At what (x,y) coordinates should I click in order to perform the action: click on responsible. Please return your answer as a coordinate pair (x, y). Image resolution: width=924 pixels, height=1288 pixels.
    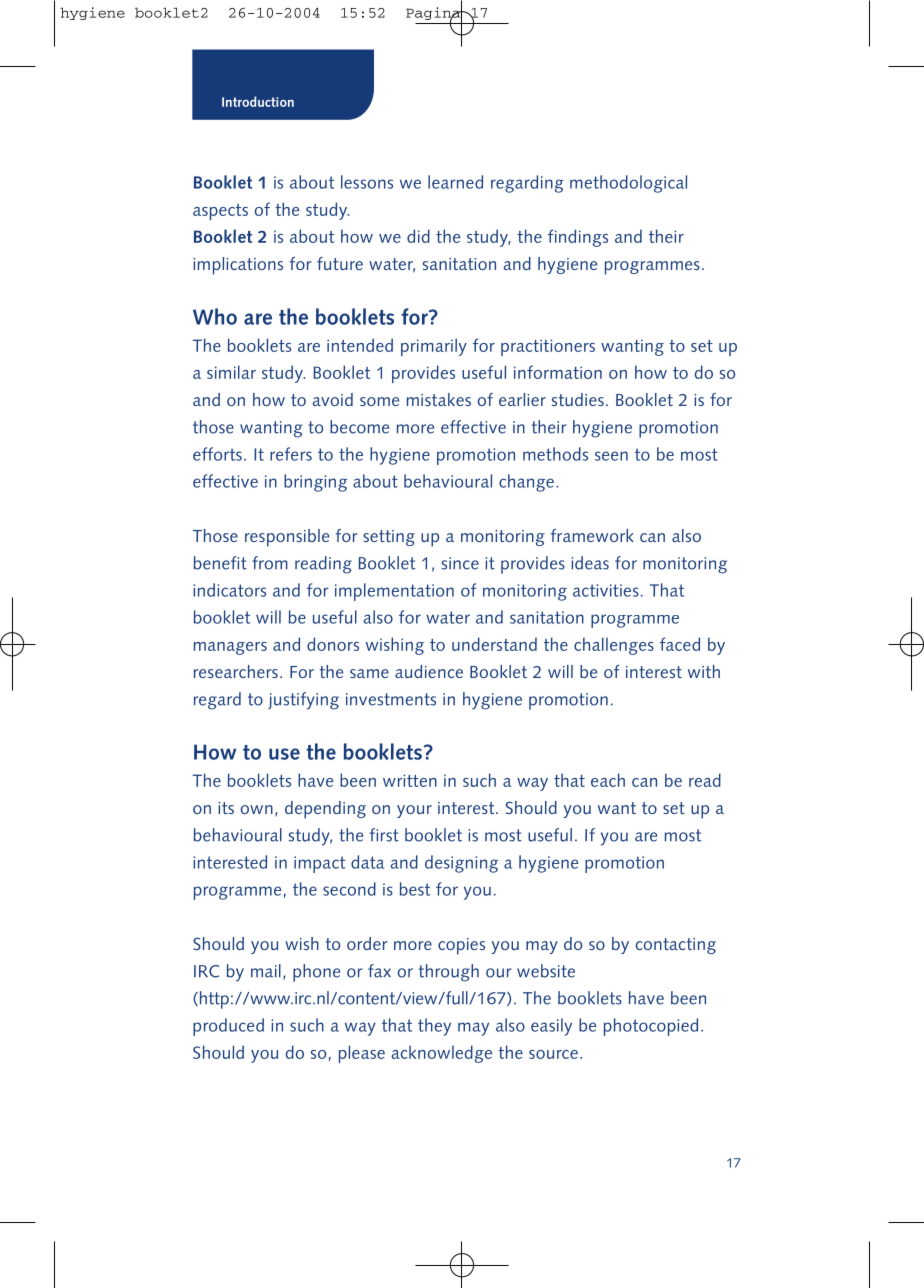
    Looking at the image, I should click on (287, 538).
